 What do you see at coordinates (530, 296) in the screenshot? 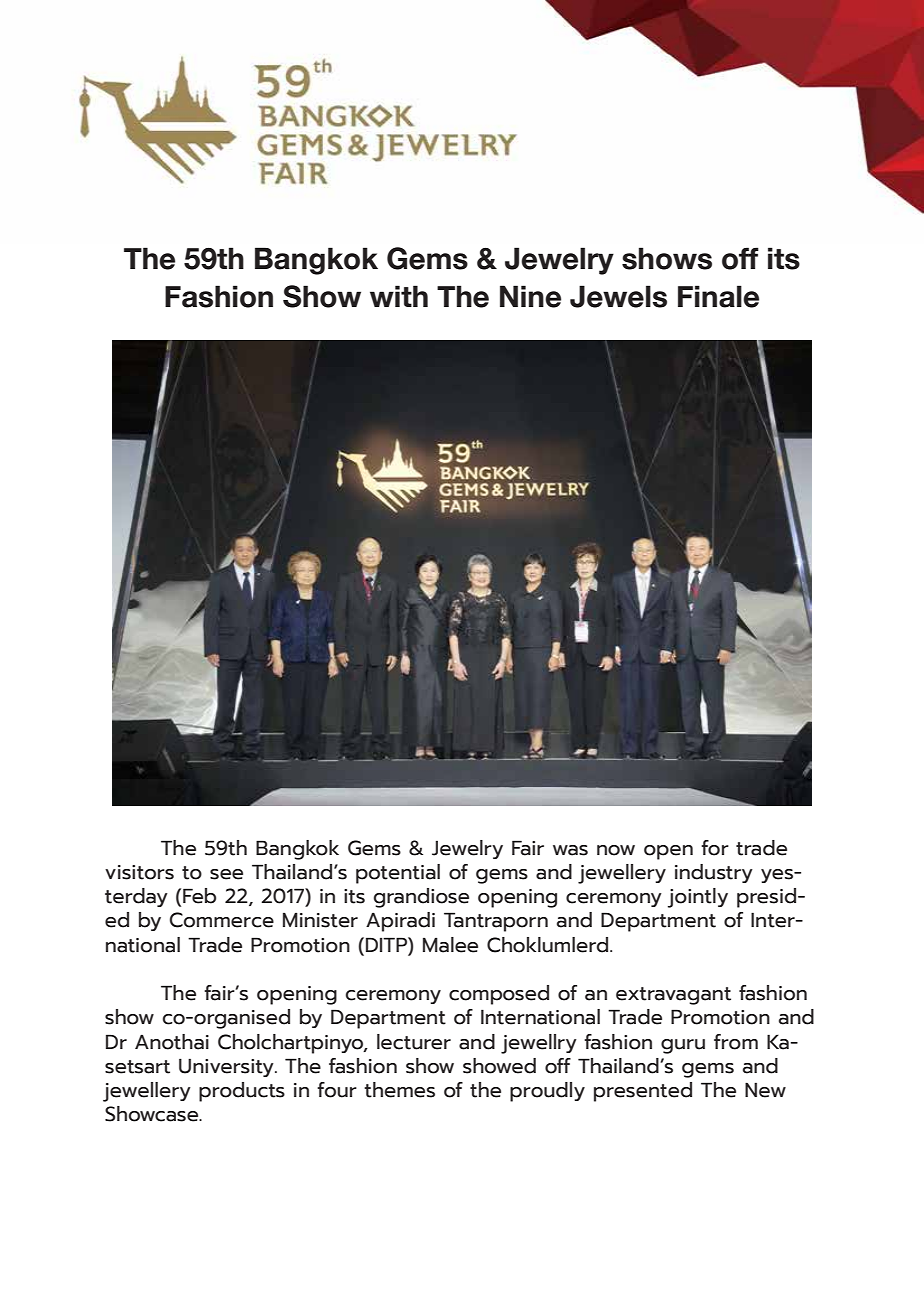
I see `Nine` at bounding box center [530, 296].
